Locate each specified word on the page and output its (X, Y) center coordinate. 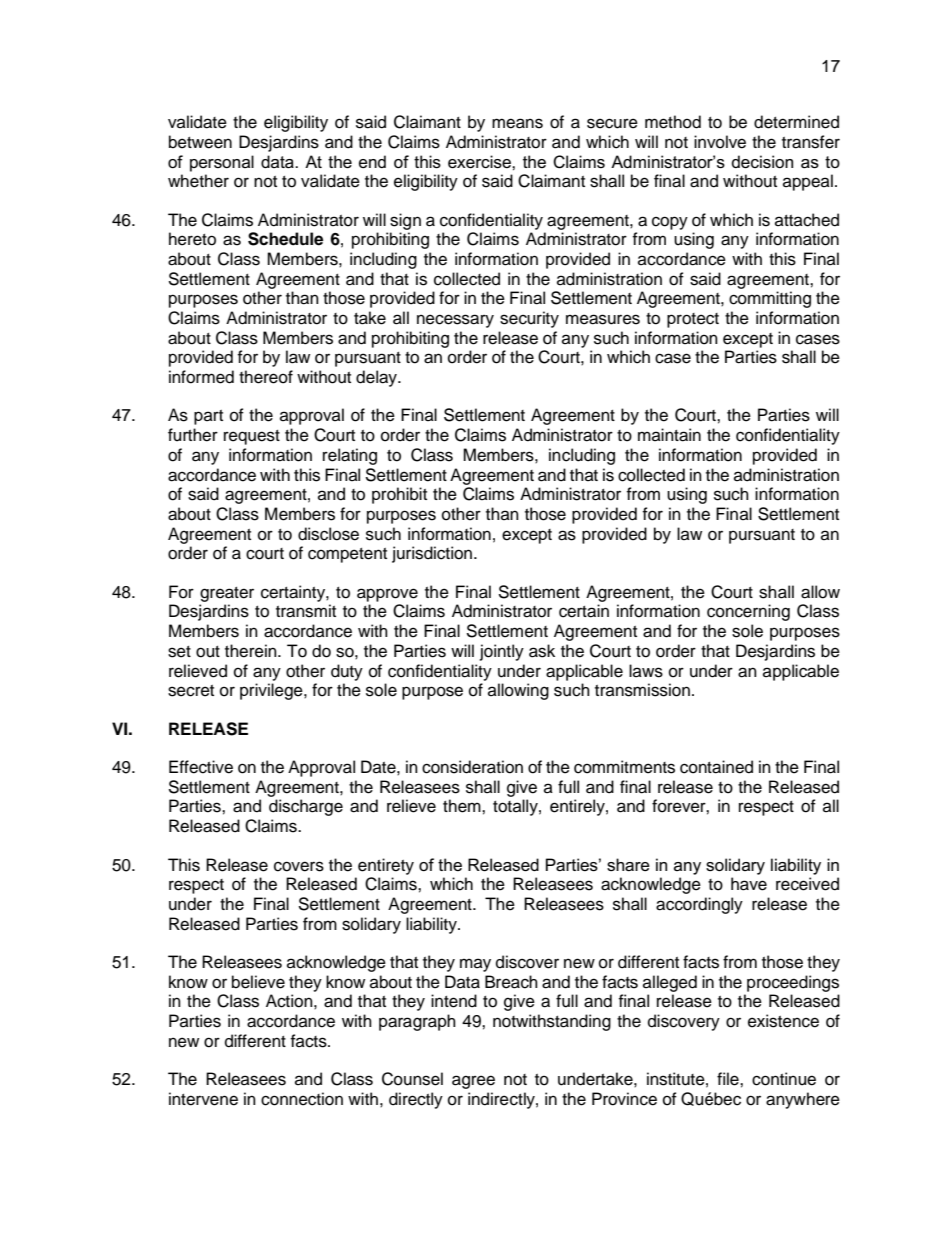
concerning (748, 612)
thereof (266, 377)
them (463, 806)
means (517, 123)
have (749, 884)
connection (302, 1099)
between (200, 142)
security (529, 319)
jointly (502, 652)
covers (299, 866)
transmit (306, 611)
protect (693, 320)
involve (720, 142)
